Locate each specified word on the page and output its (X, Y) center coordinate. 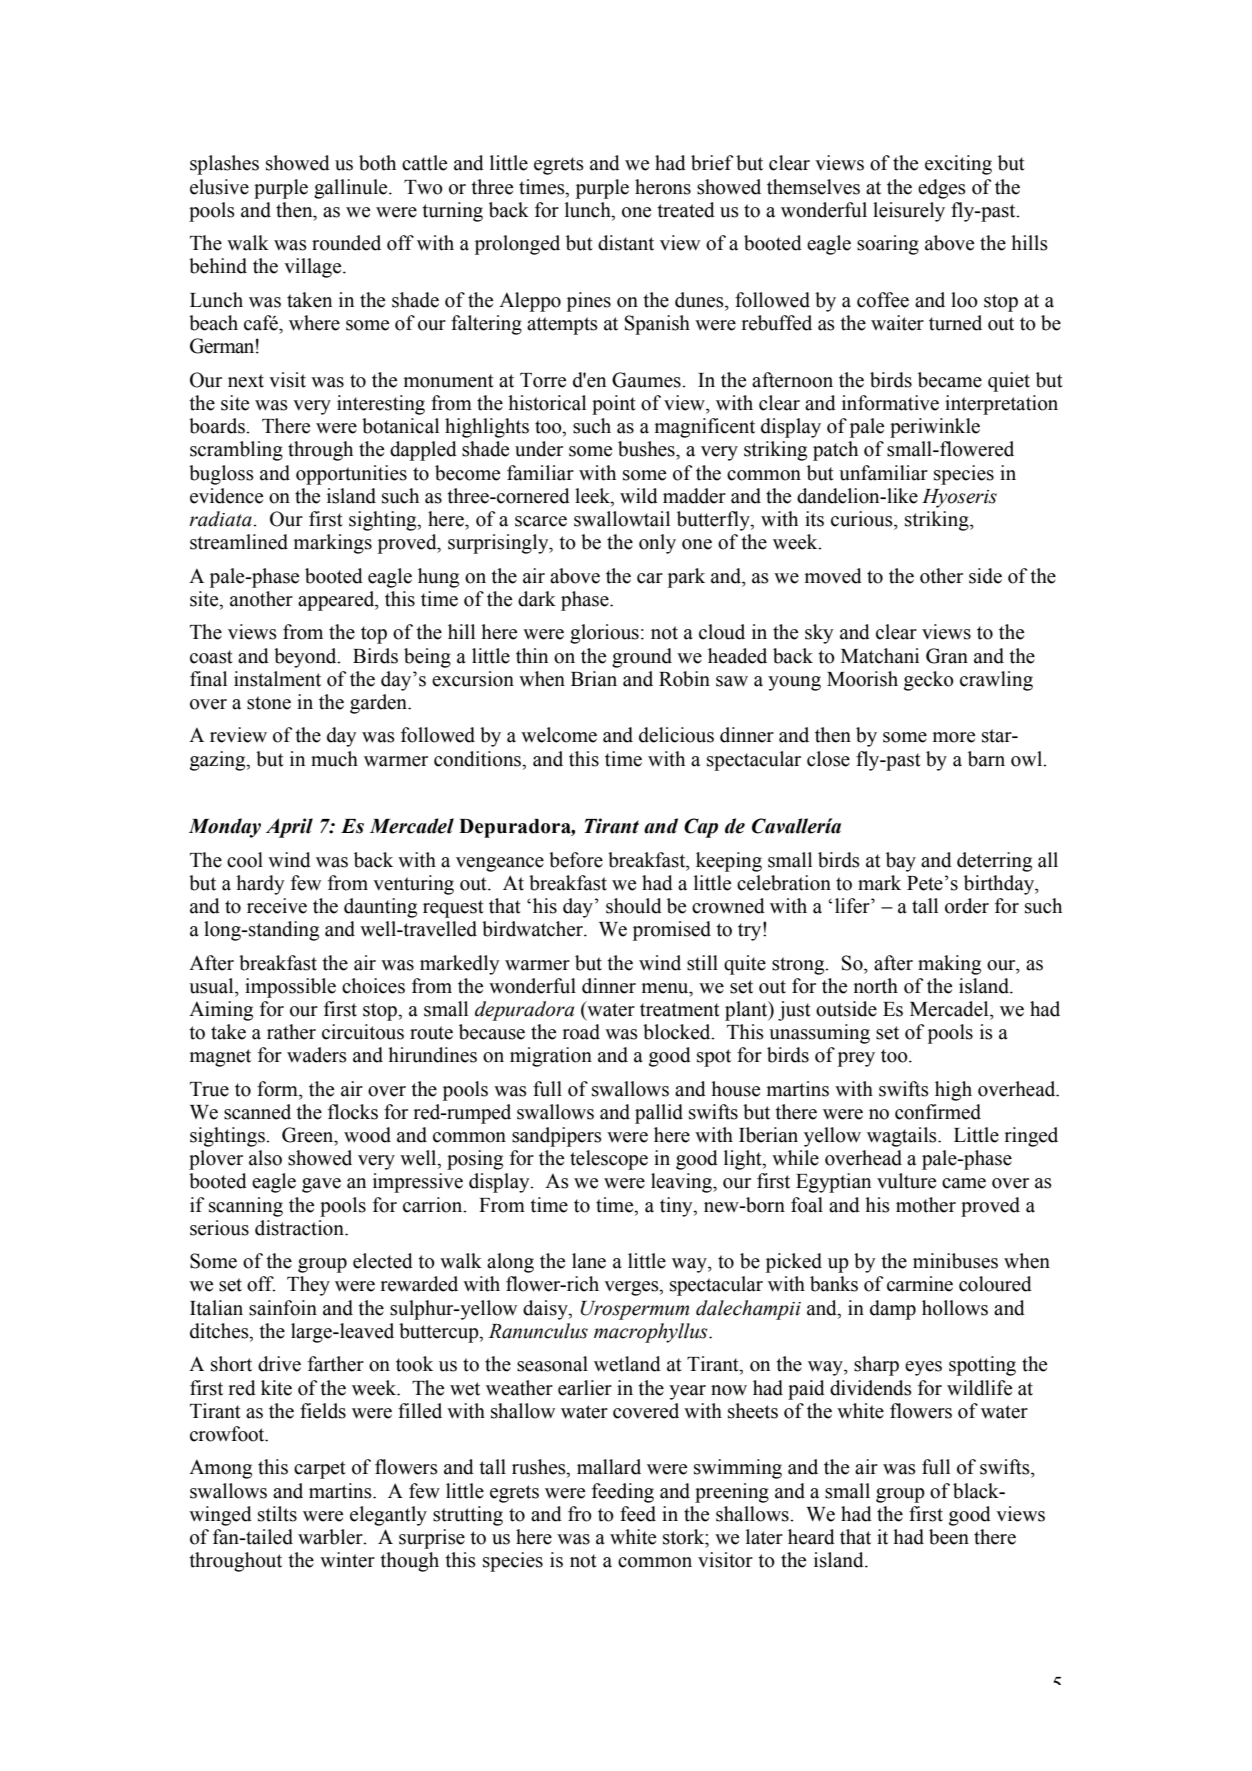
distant (626, 243)
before (576, 860)
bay (901, 862)
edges (942, 189)
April (289, 828)
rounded (346, 243)
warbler (331, 1537)
